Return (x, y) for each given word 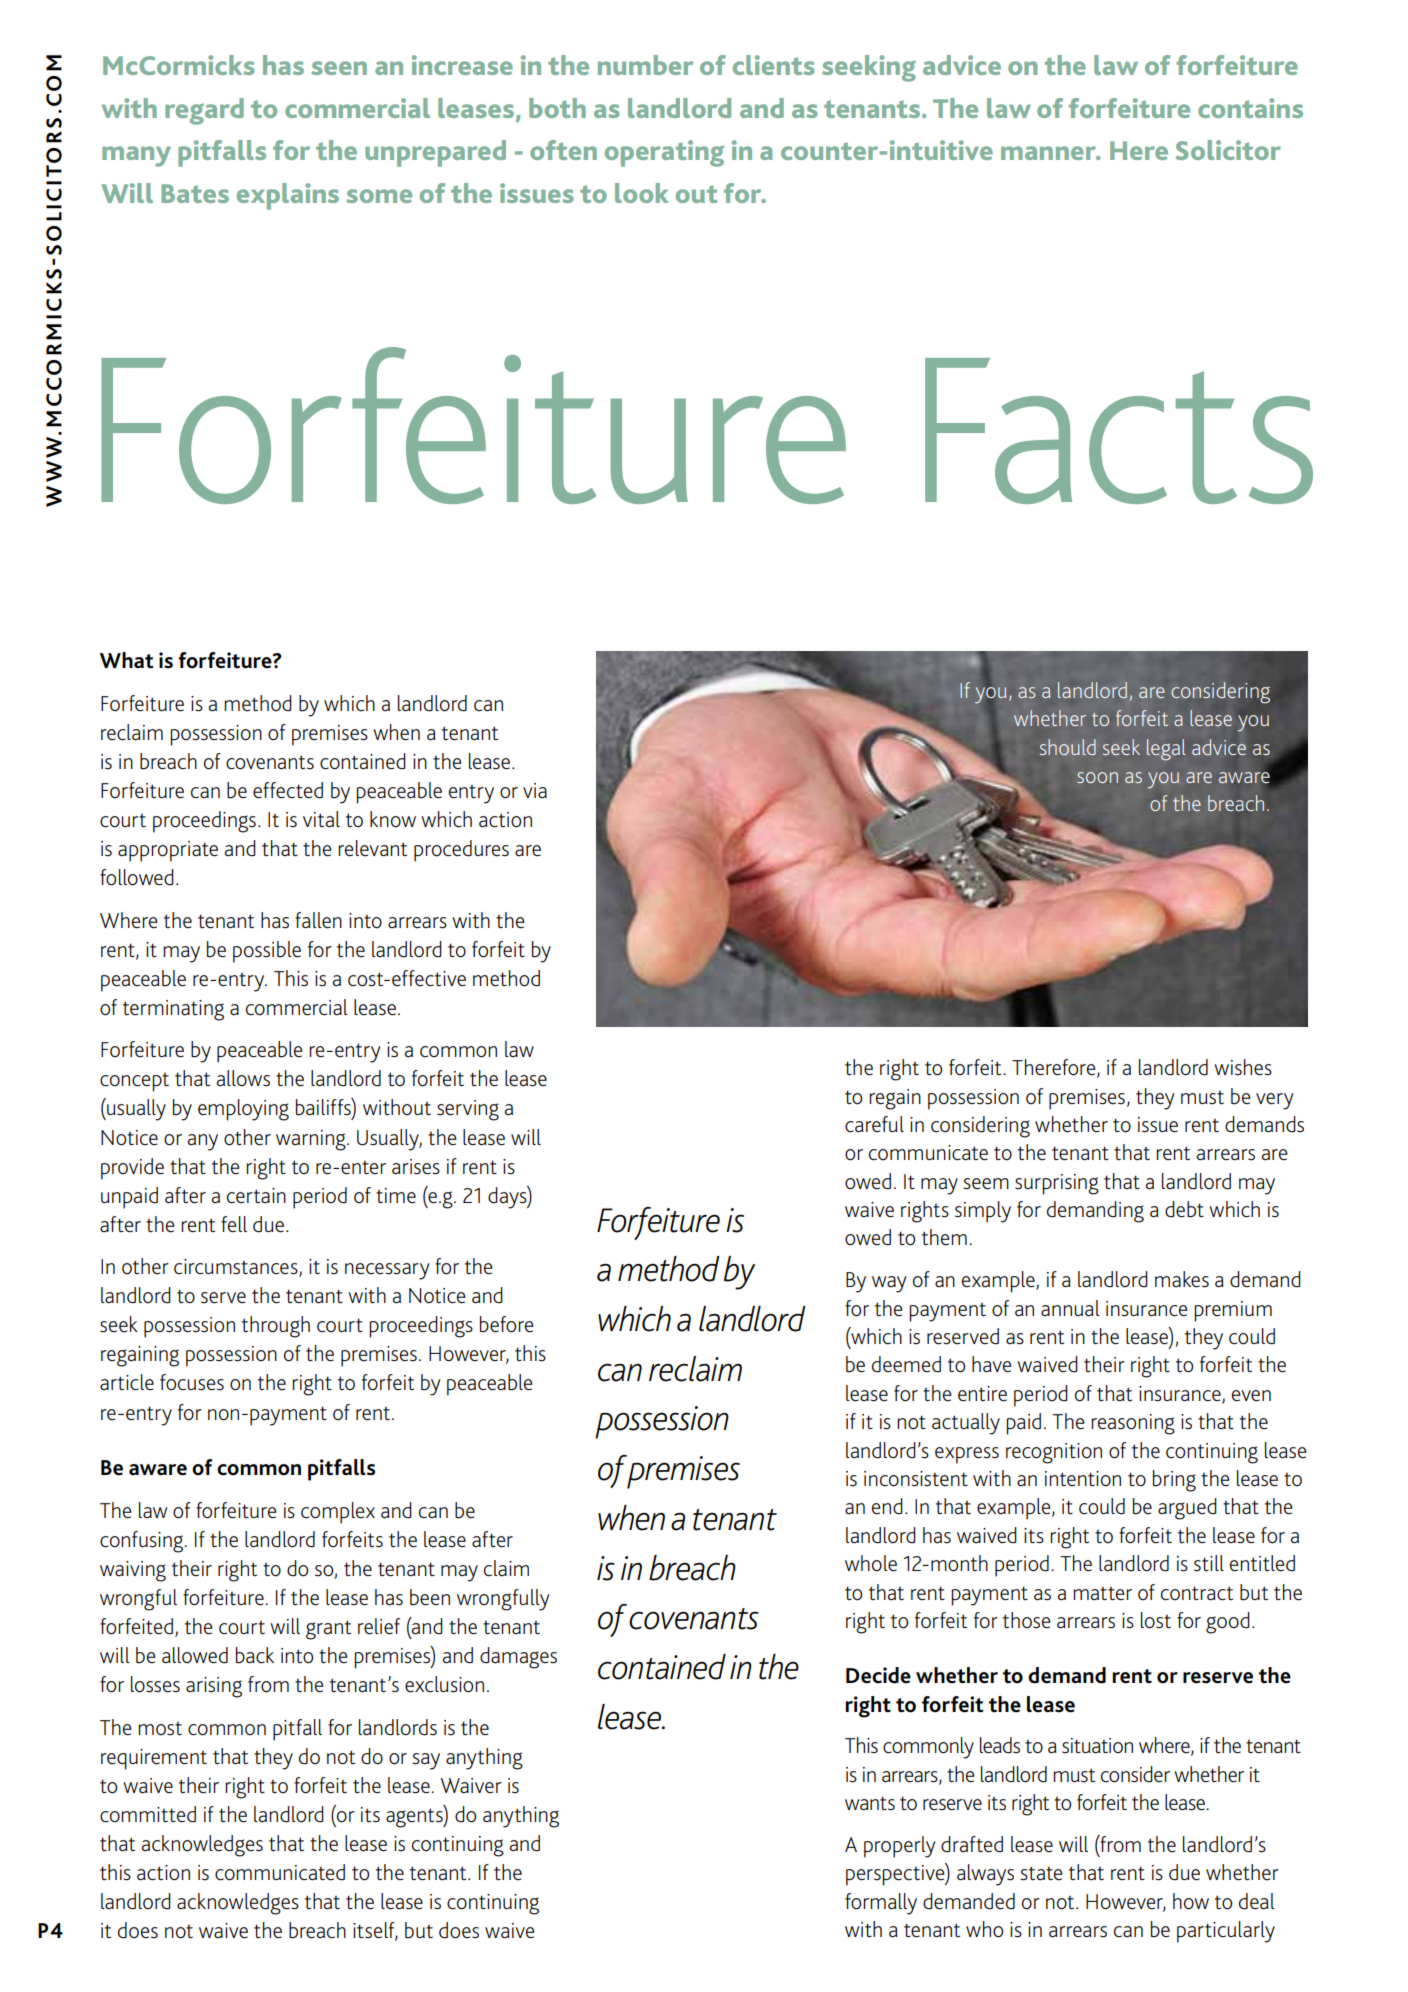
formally (881, 1904)
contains (1250, 108)
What (127, 660)
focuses (192, 1382)
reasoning (1133, 1424)
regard (204, 111)
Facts (1119, 431)
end (887, 1506)
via (535, 790)
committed (148, 1814)
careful (874, 1124)
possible (267, 952)
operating (664, 153)
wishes (1243, 1067)
